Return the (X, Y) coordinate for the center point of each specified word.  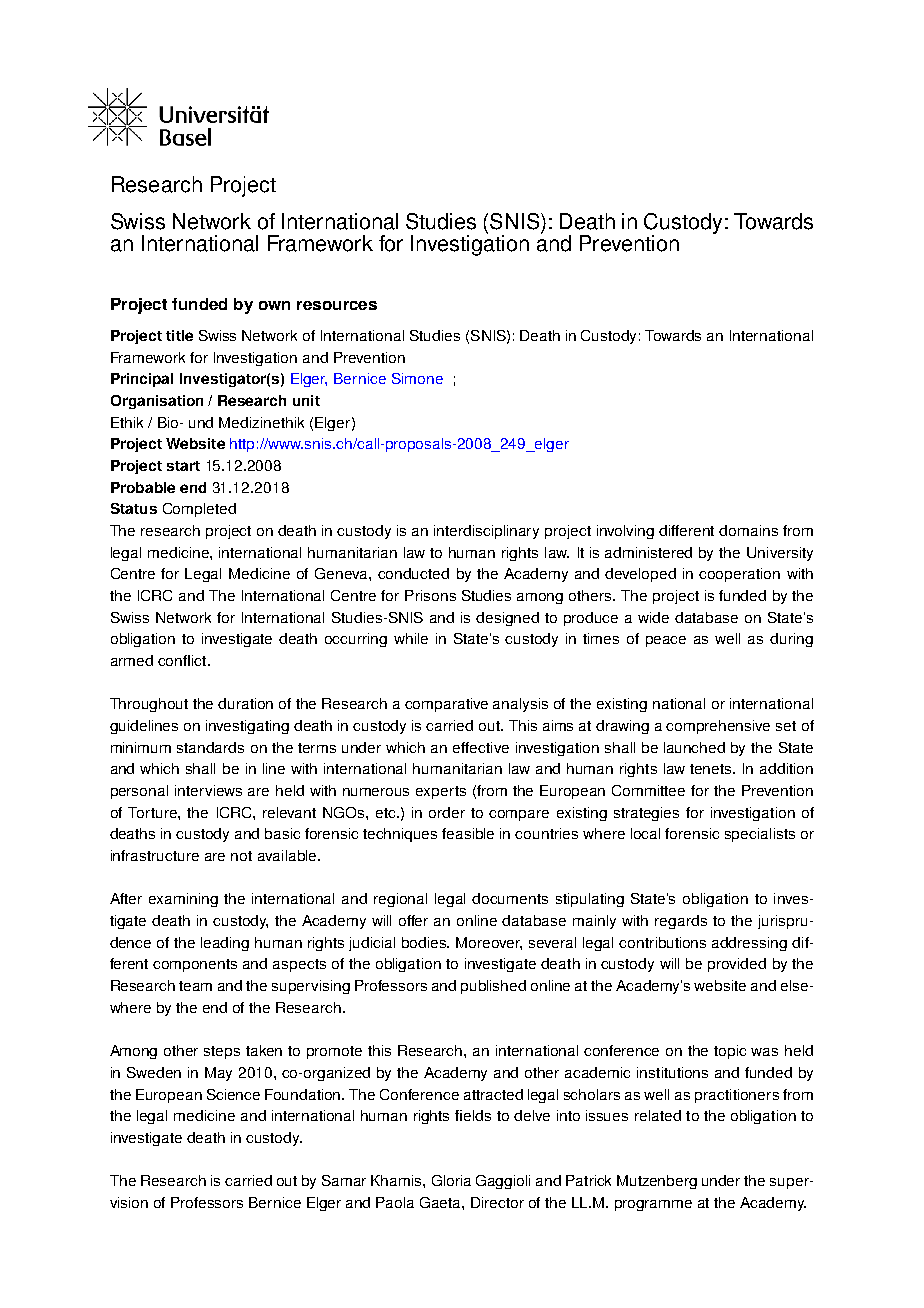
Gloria (451, 1180)
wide (653, 617)
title (179, 335)
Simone (417, 378)
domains (748, 530)
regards (681, 922)
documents (510, 898)
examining (183, 900)
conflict (183, 660)
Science (233, 1094)
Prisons (430, 595)
